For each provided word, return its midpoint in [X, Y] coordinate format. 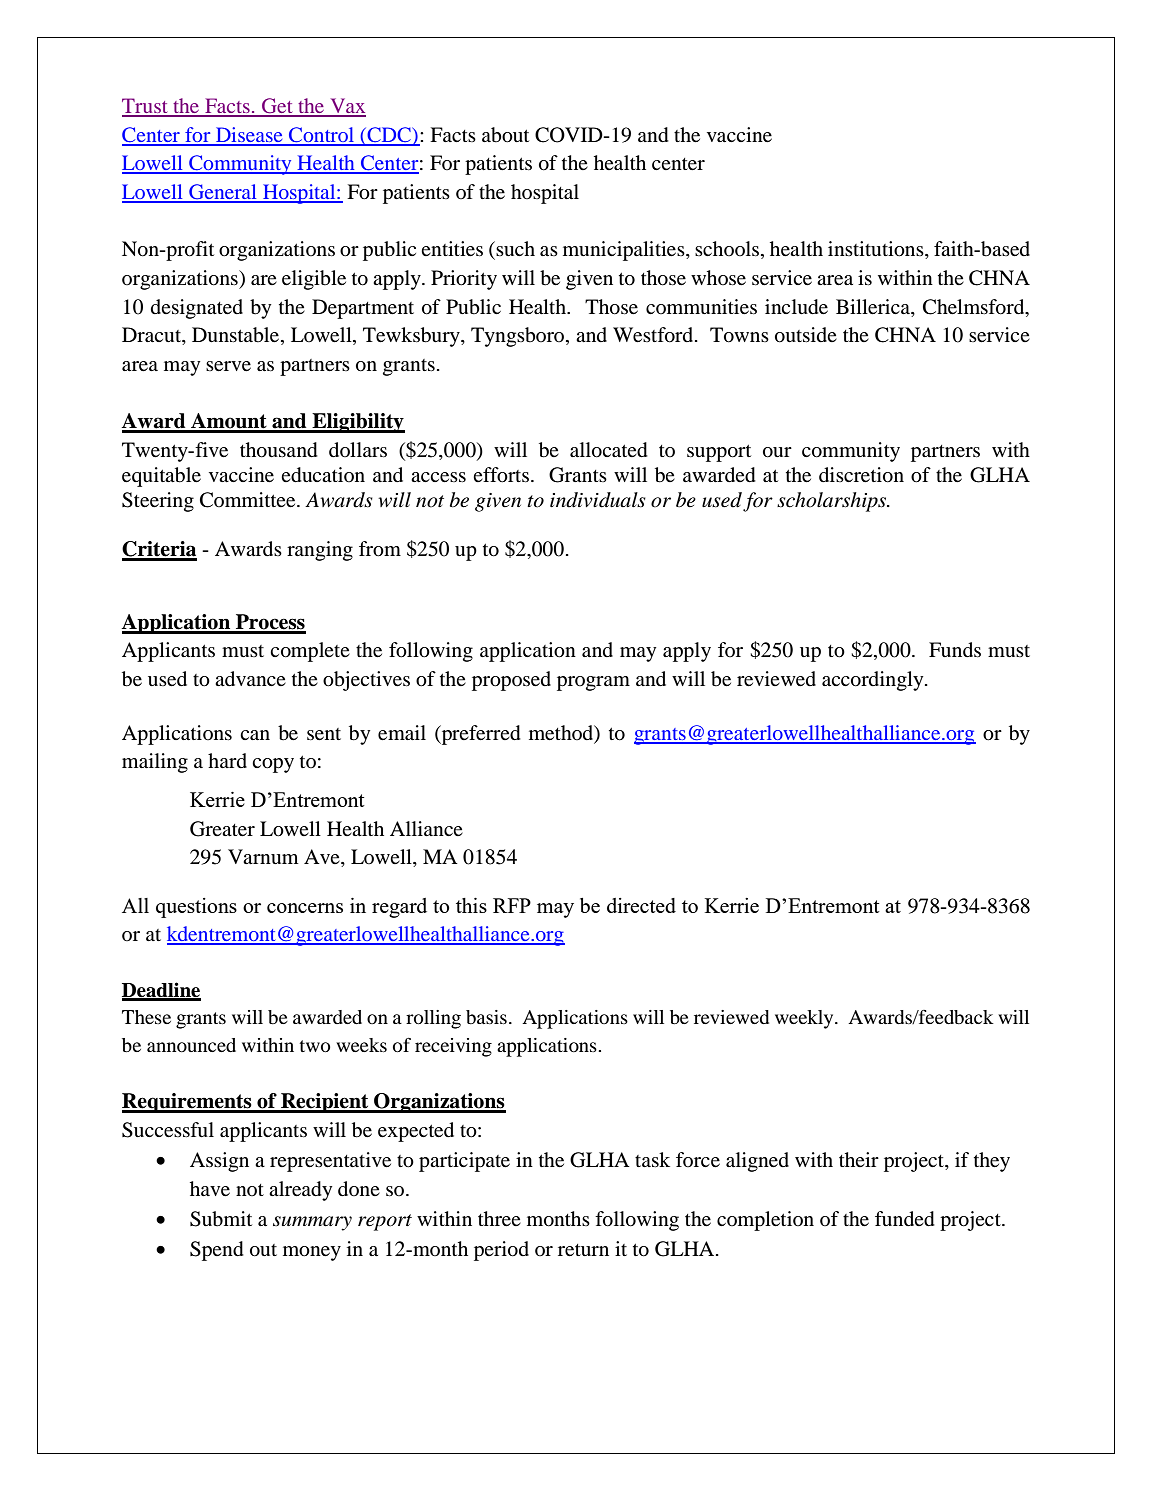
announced [191, 1045]
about [505, 135]
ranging [320, 551]
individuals [598, 500]
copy [273, 765]
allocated [609, 450]
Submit [221, 1219]
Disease [249, 136]
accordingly [874, 681]
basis [486, 1017]
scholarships [833, 502]
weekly [805, 1019]
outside [806, 335]
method [562, 733]
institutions [877, 250]
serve [228, 366]
